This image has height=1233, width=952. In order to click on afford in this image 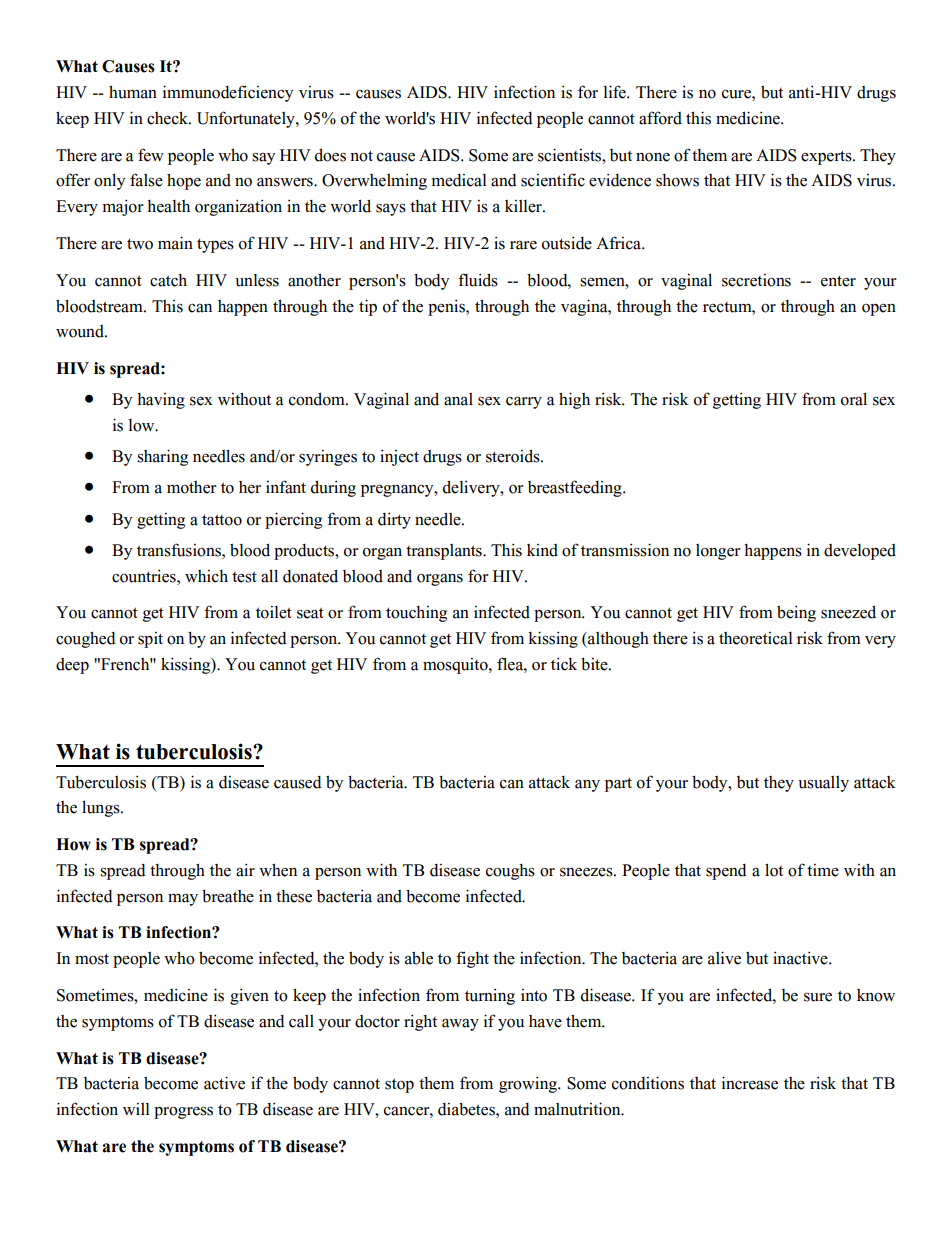, I will do `click(660, 118)`.
